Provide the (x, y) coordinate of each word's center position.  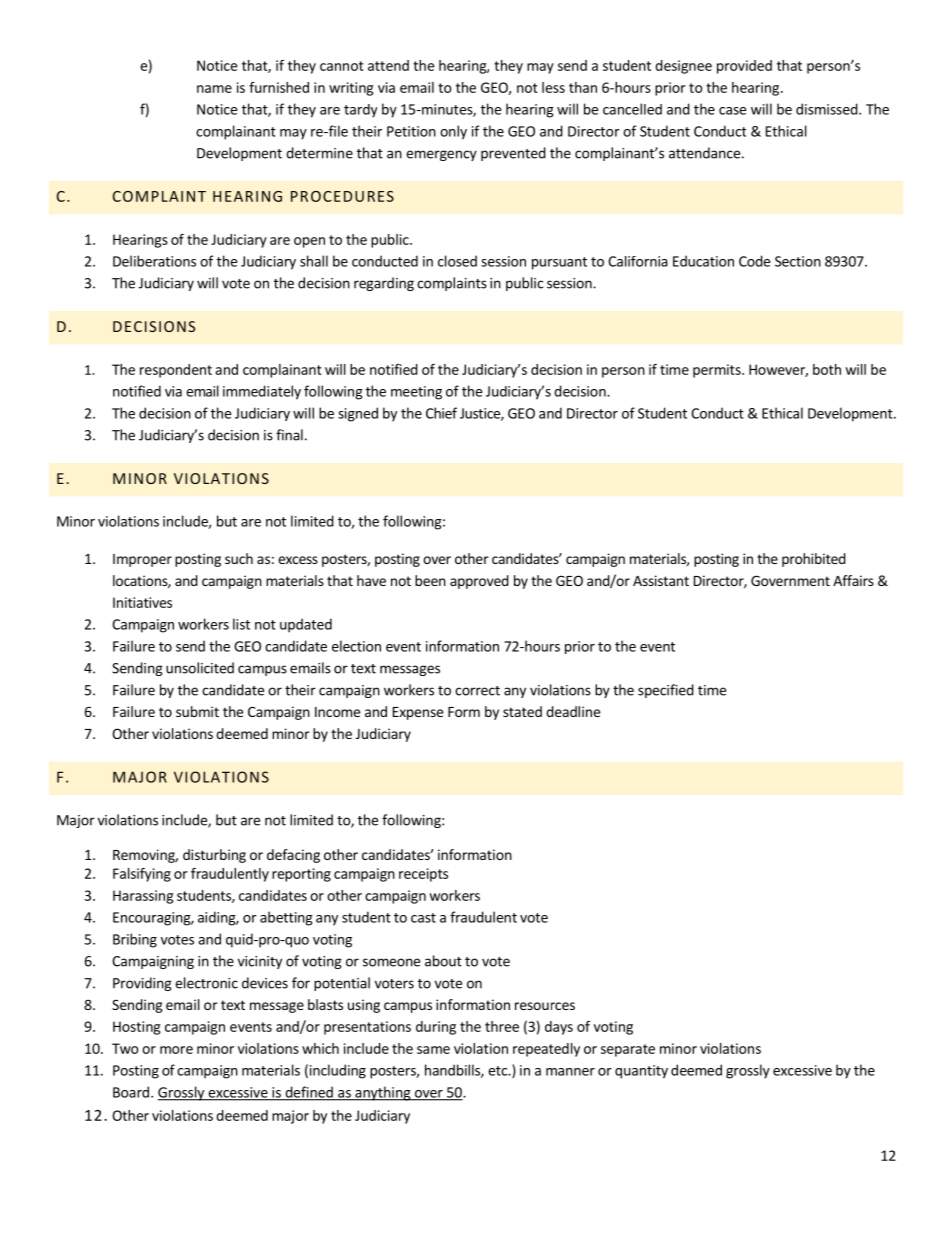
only (453, 132)
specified (666, 691)
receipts (423, 875)
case (732, 111)
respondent (176, 371)
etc (498, 1071)
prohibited (814, 560)
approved (479, 582)
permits (718, 371)
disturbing (214, 856)
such (239, 558)
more (176, 1050)
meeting (416, 393)
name (214, 89)
